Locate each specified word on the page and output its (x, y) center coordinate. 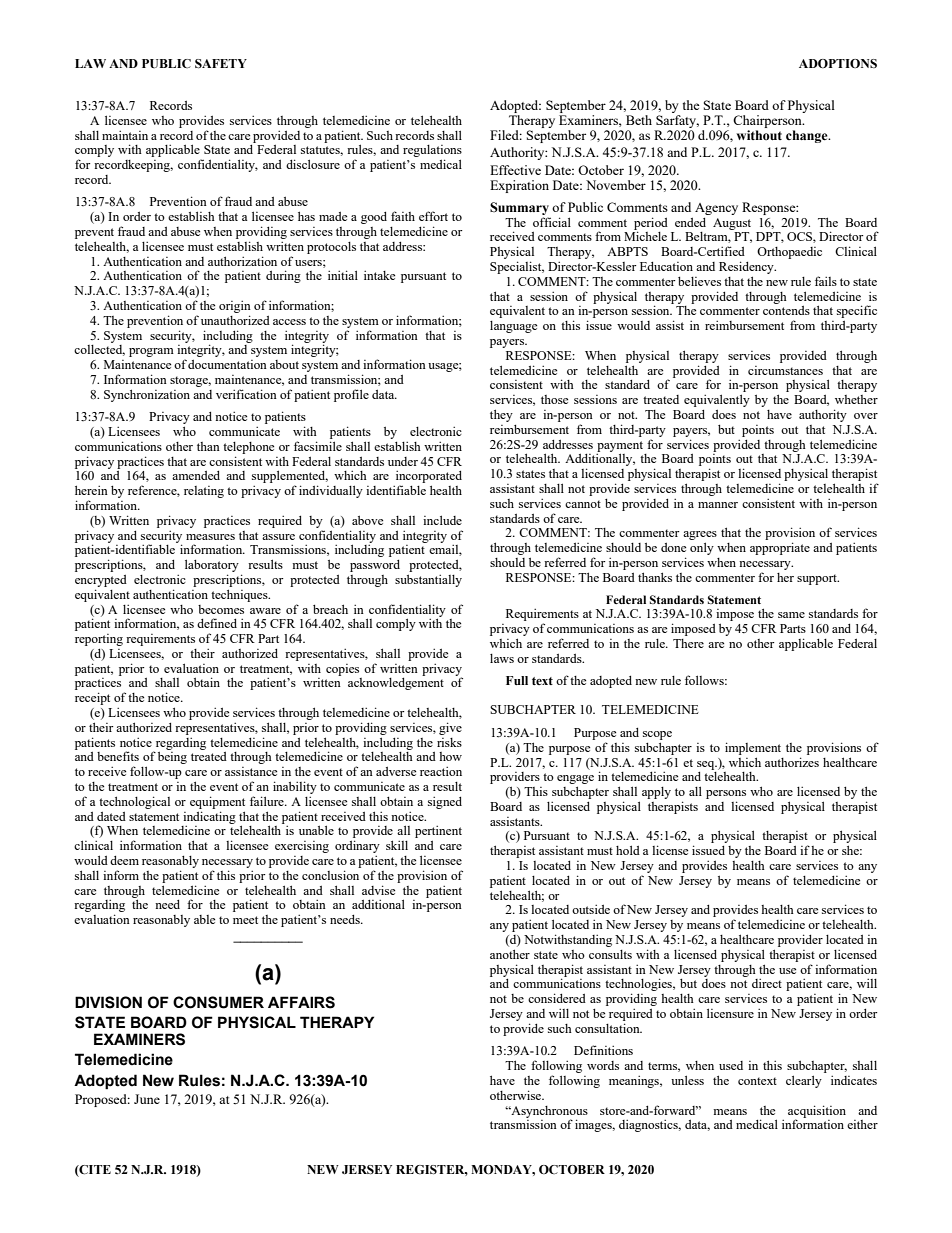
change (808, 136)
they (501, 415)
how (450, 756)
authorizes (792, 762)
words (603, 1065)
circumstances (785, 370)
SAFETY (221, 64)
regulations (432, 152)
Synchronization (147, 395)
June (147, 1099)
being (172, 758)
